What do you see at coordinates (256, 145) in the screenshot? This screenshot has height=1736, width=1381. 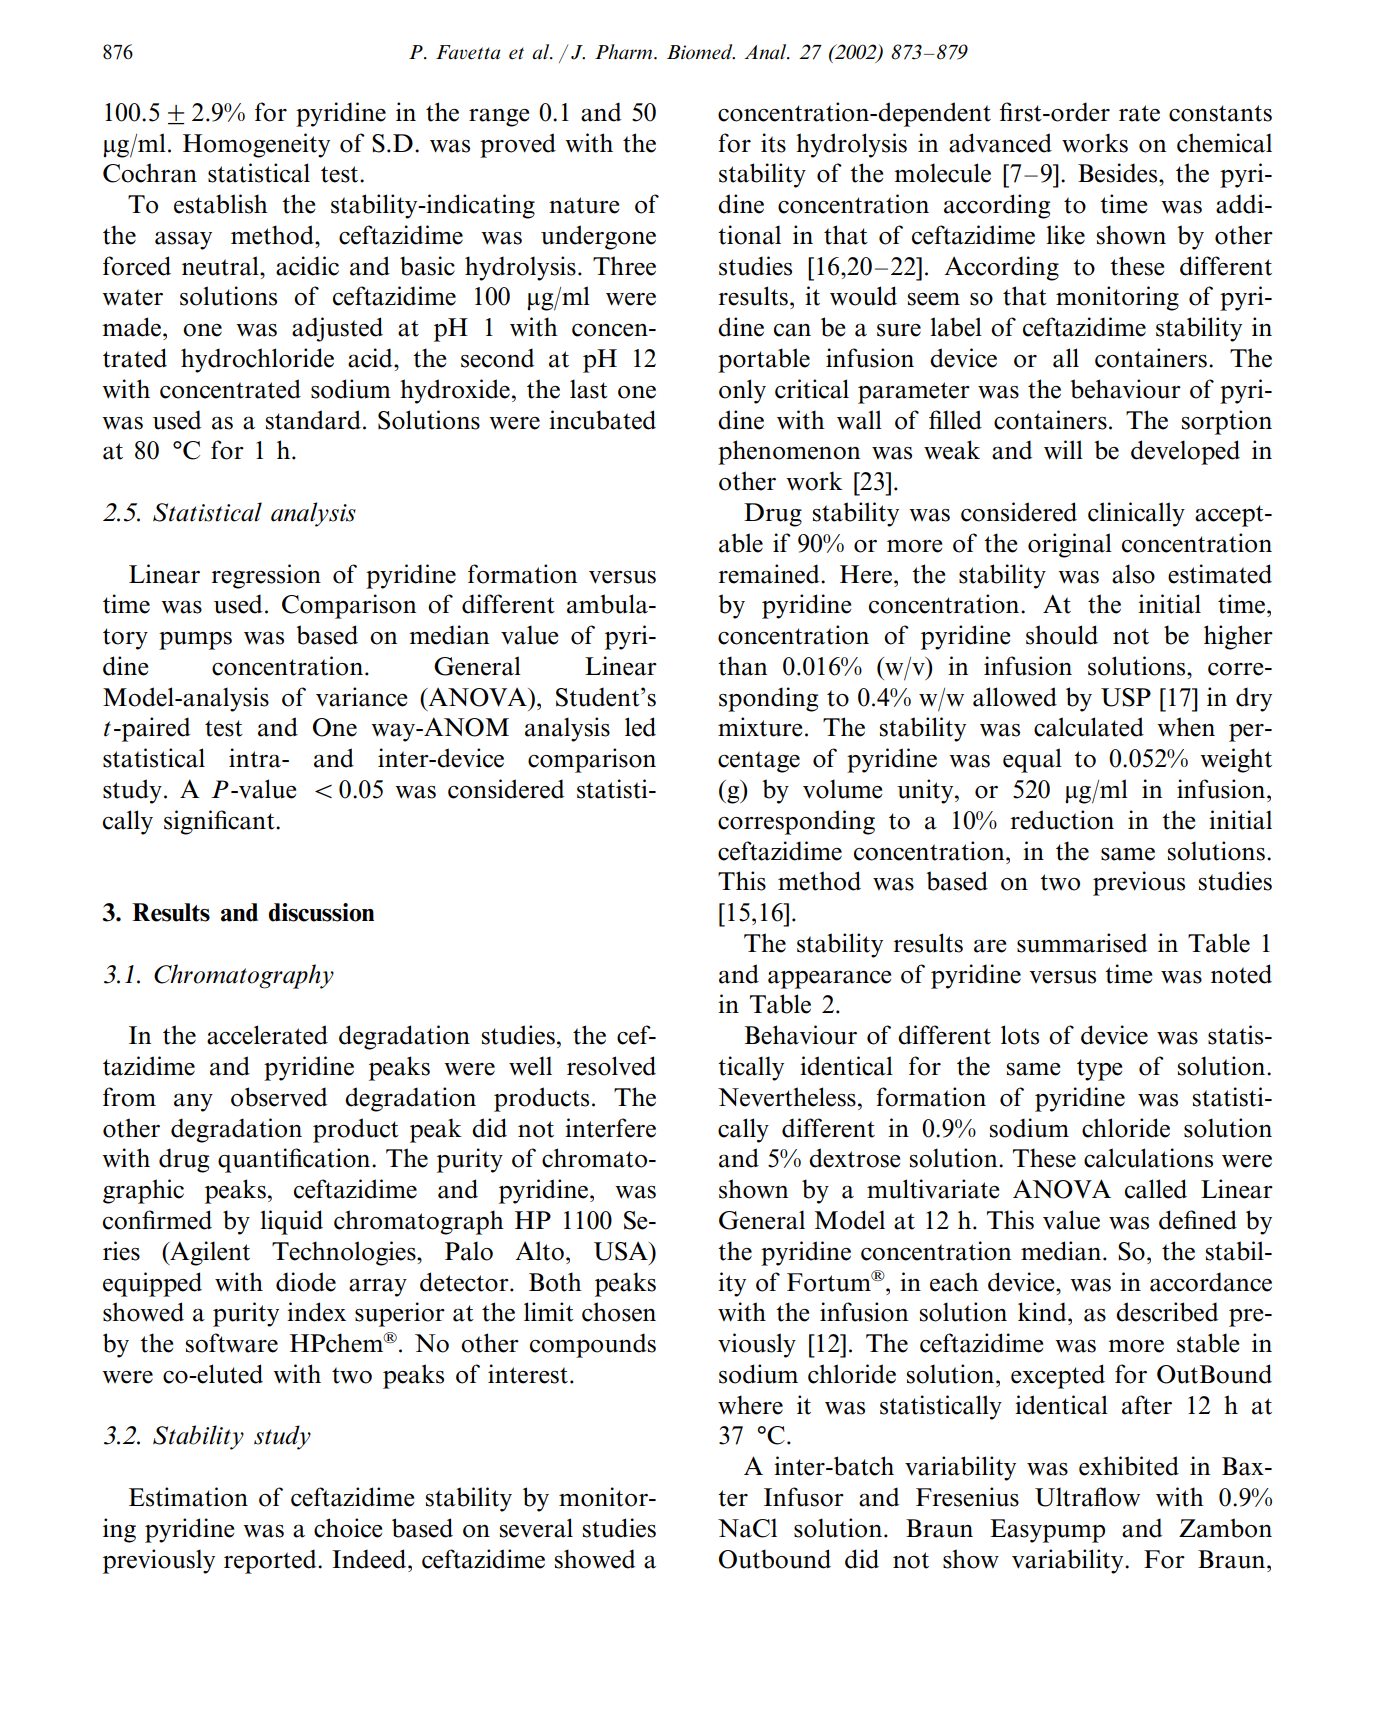 I see `Homogeneity` at bounding box center [256, 145].
